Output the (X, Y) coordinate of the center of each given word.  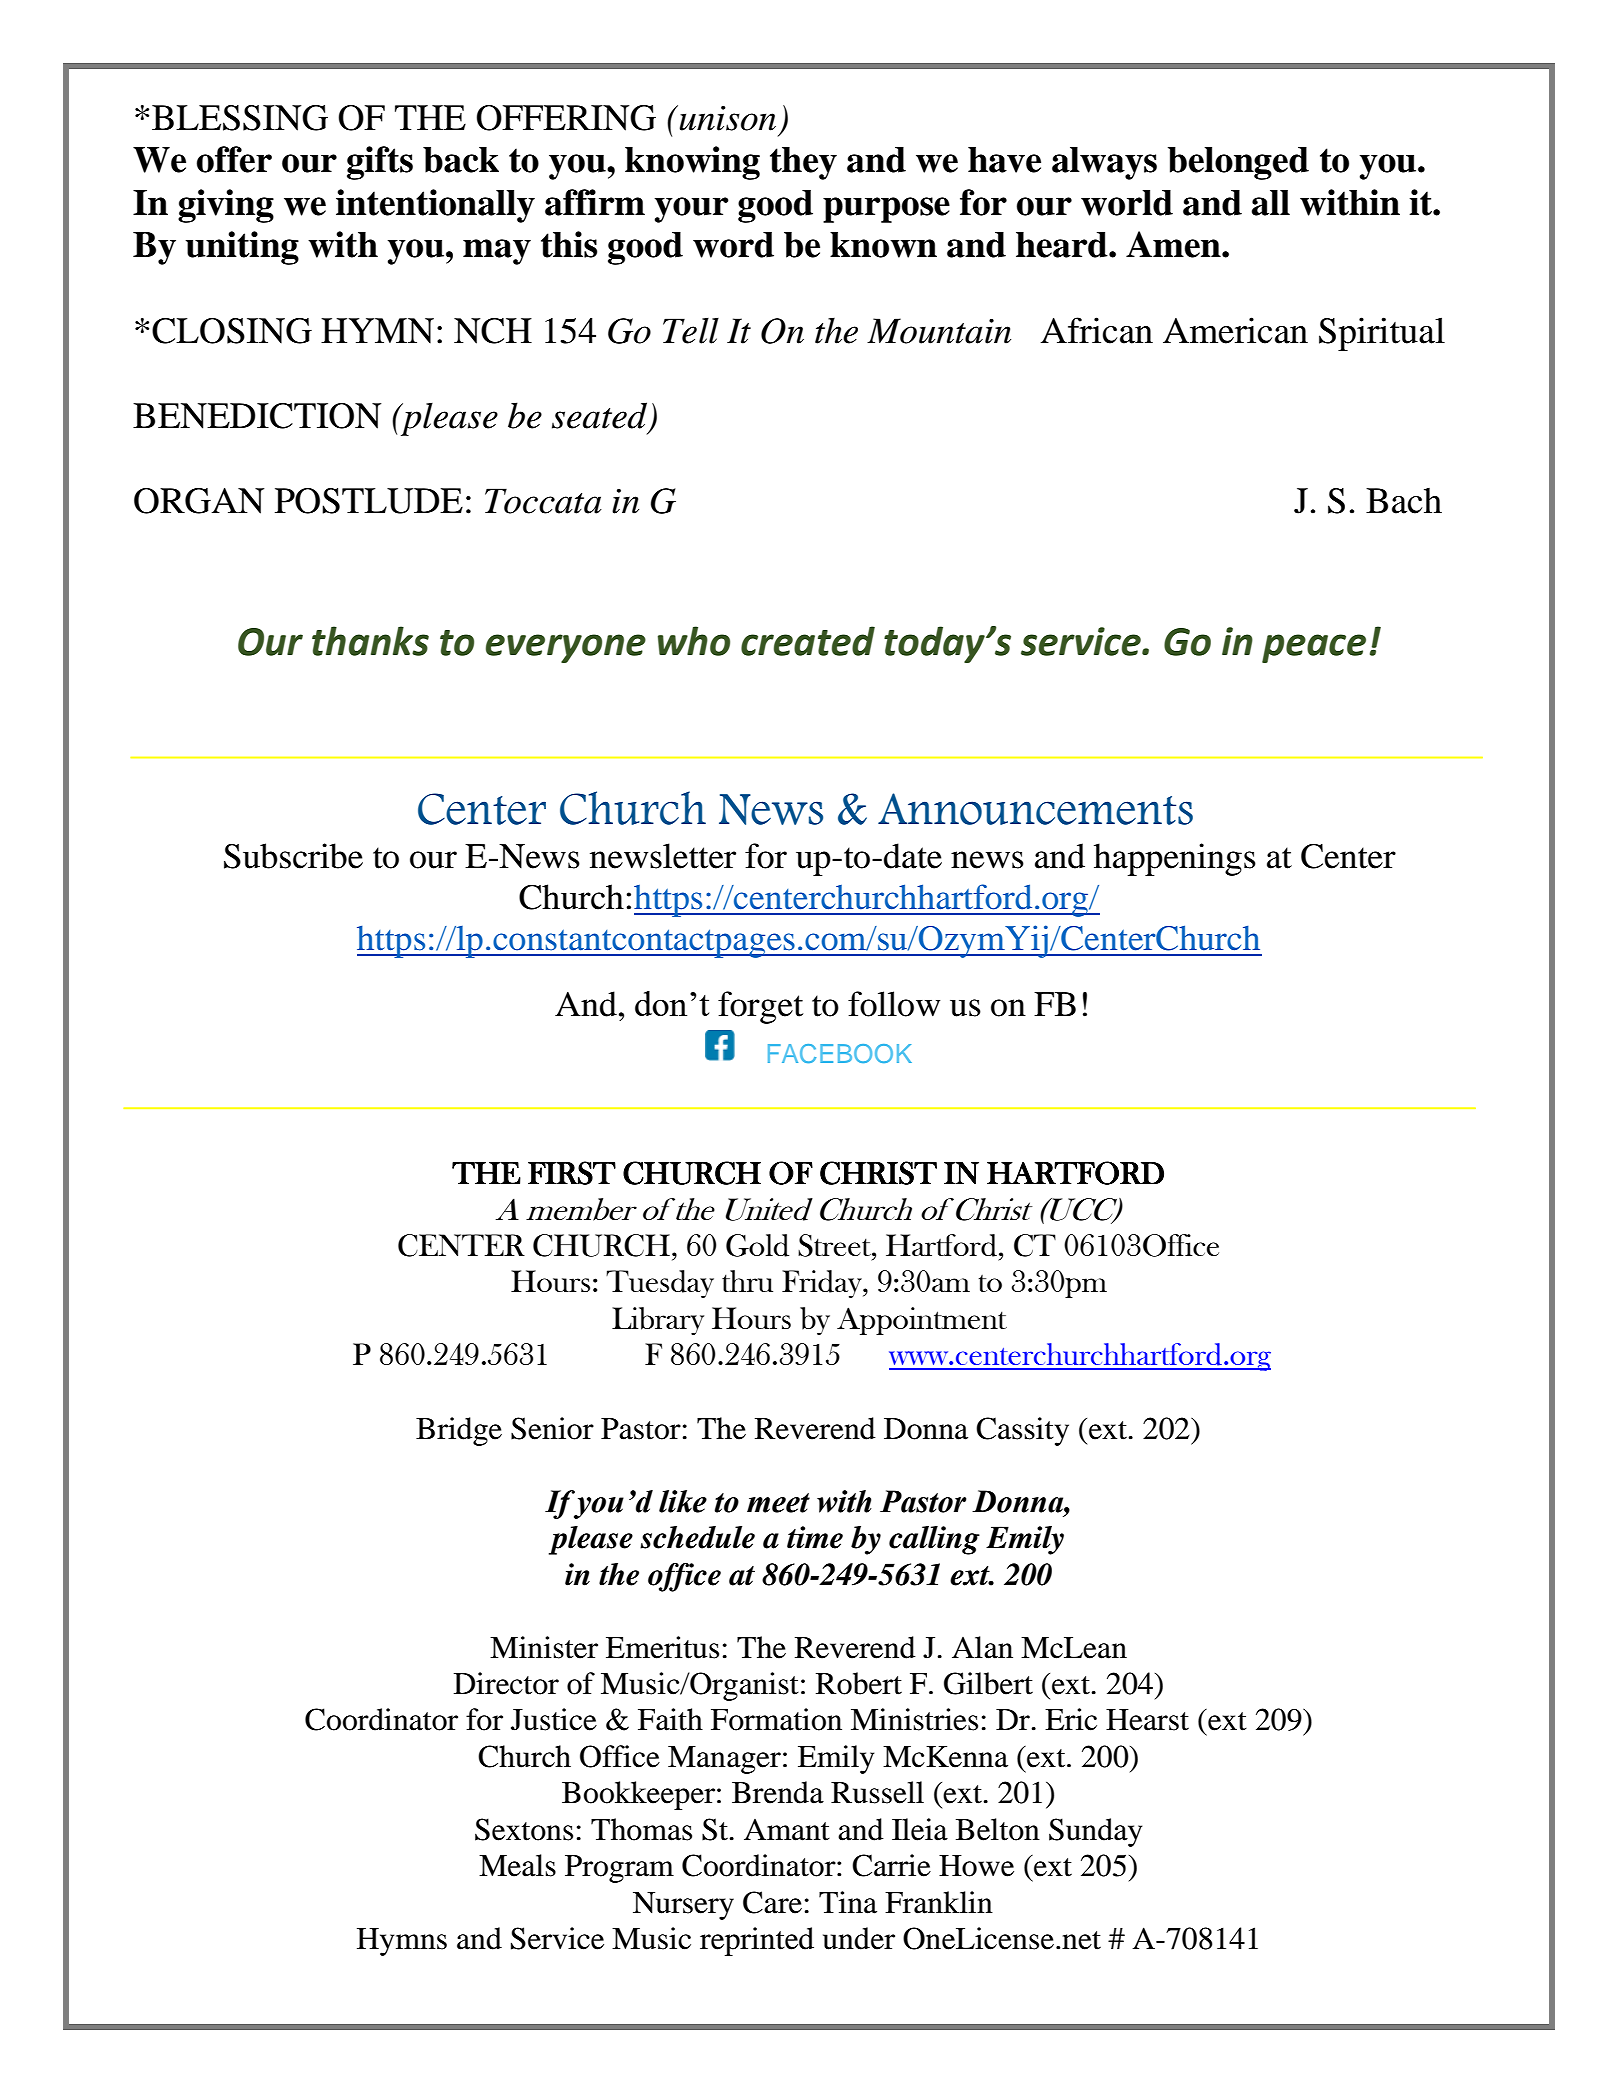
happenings (1175, 859)
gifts (380, 163)
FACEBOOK (840, 1053)
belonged (1238, 163)
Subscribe (293, 856)
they (803, 163)
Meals (517, 1865)
